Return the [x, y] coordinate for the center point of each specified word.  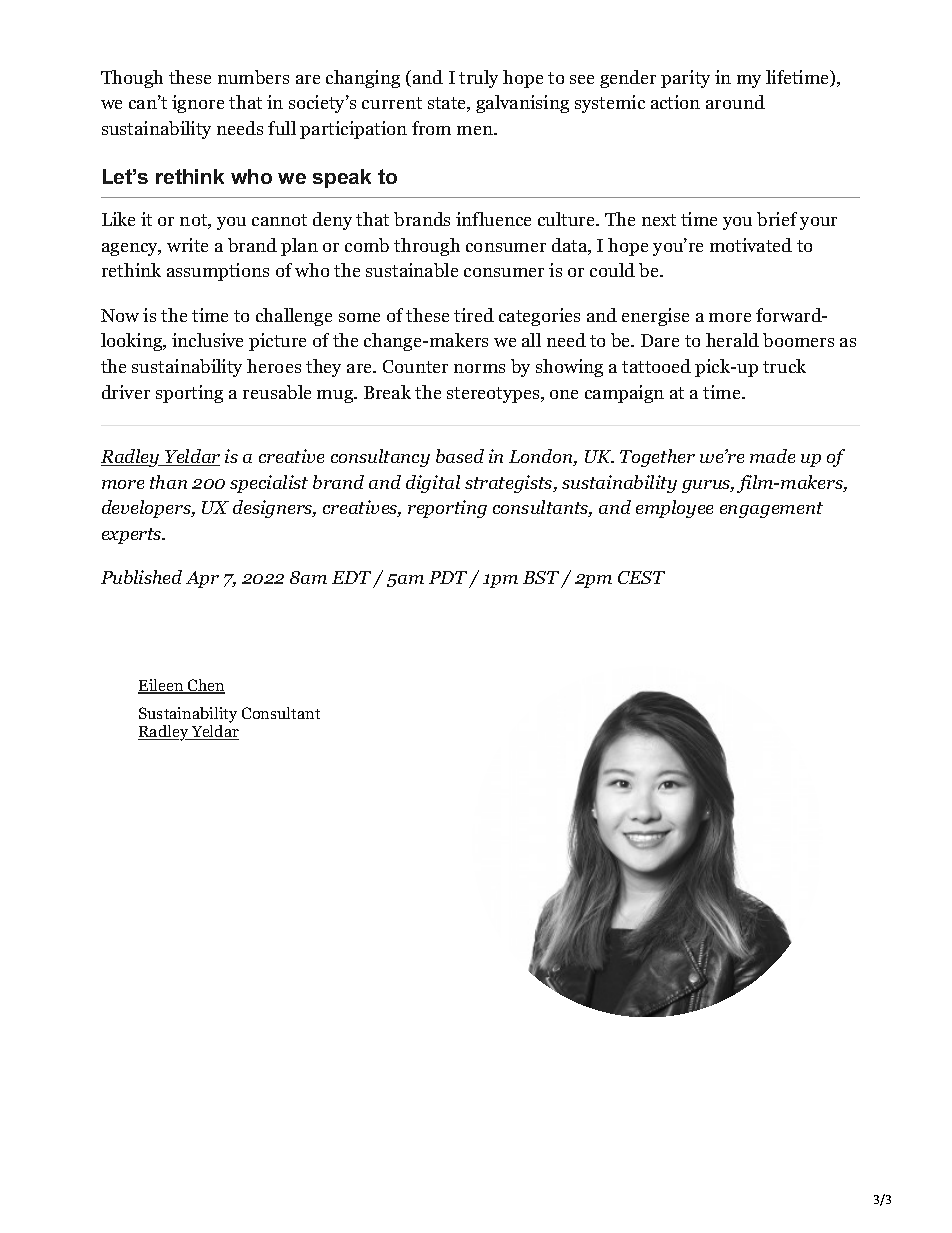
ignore [198, 104]
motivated [751, 245]
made [772, 456]
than [168, 482]
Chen [205, 686]
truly [478, 79]
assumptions [218, 272]
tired [474, 315]
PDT [448, 577]
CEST [641, 577]
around [735, 102]
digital [433, 484]
